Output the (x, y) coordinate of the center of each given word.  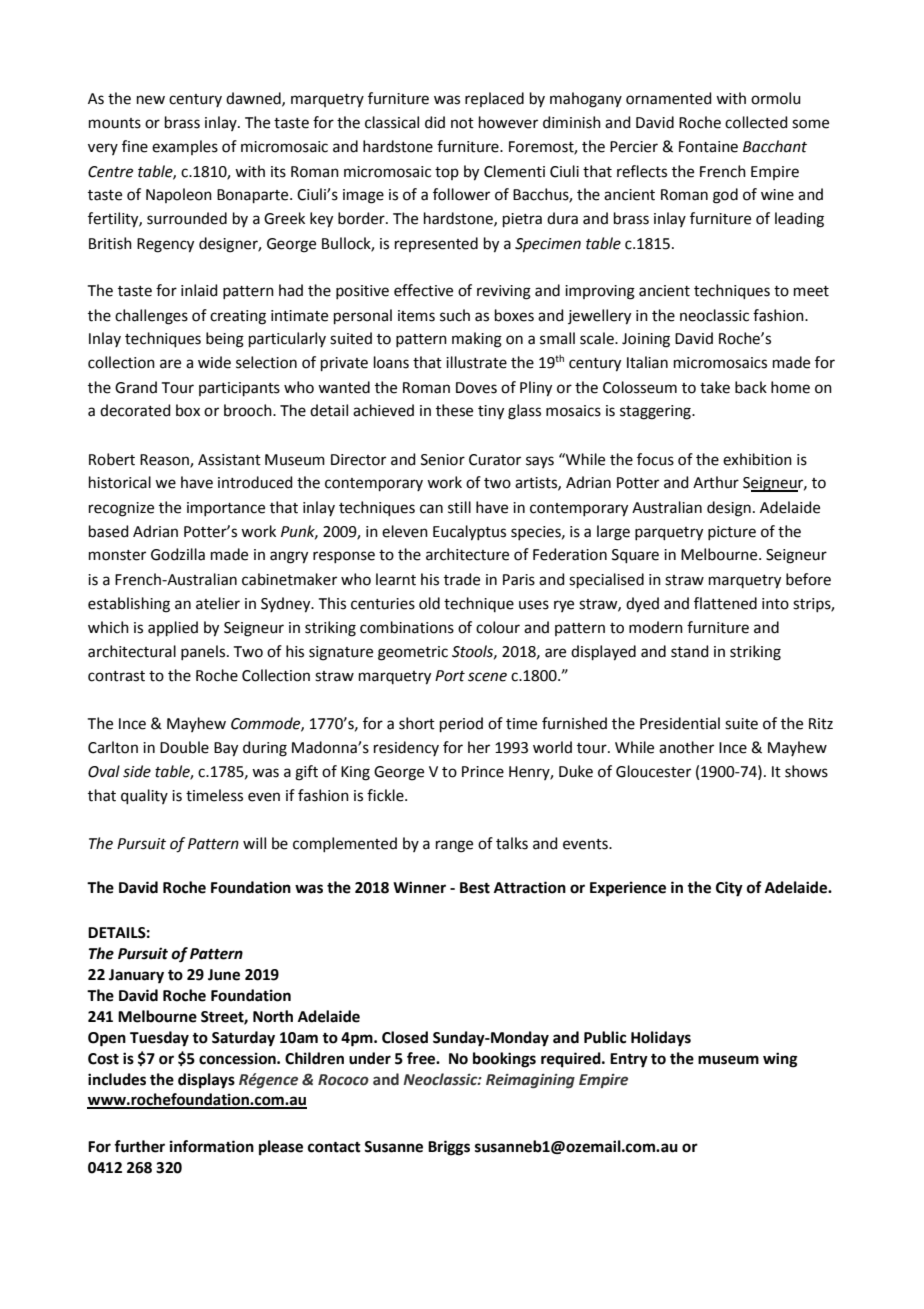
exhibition (757, 459)
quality (144, 796)
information (212, 1146)
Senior (443, 460)
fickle (386, 795)
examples (185, 147)
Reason (165, 460)
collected (756, 122)
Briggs (449, 1148)
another (686, 747)
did (435, 122)
